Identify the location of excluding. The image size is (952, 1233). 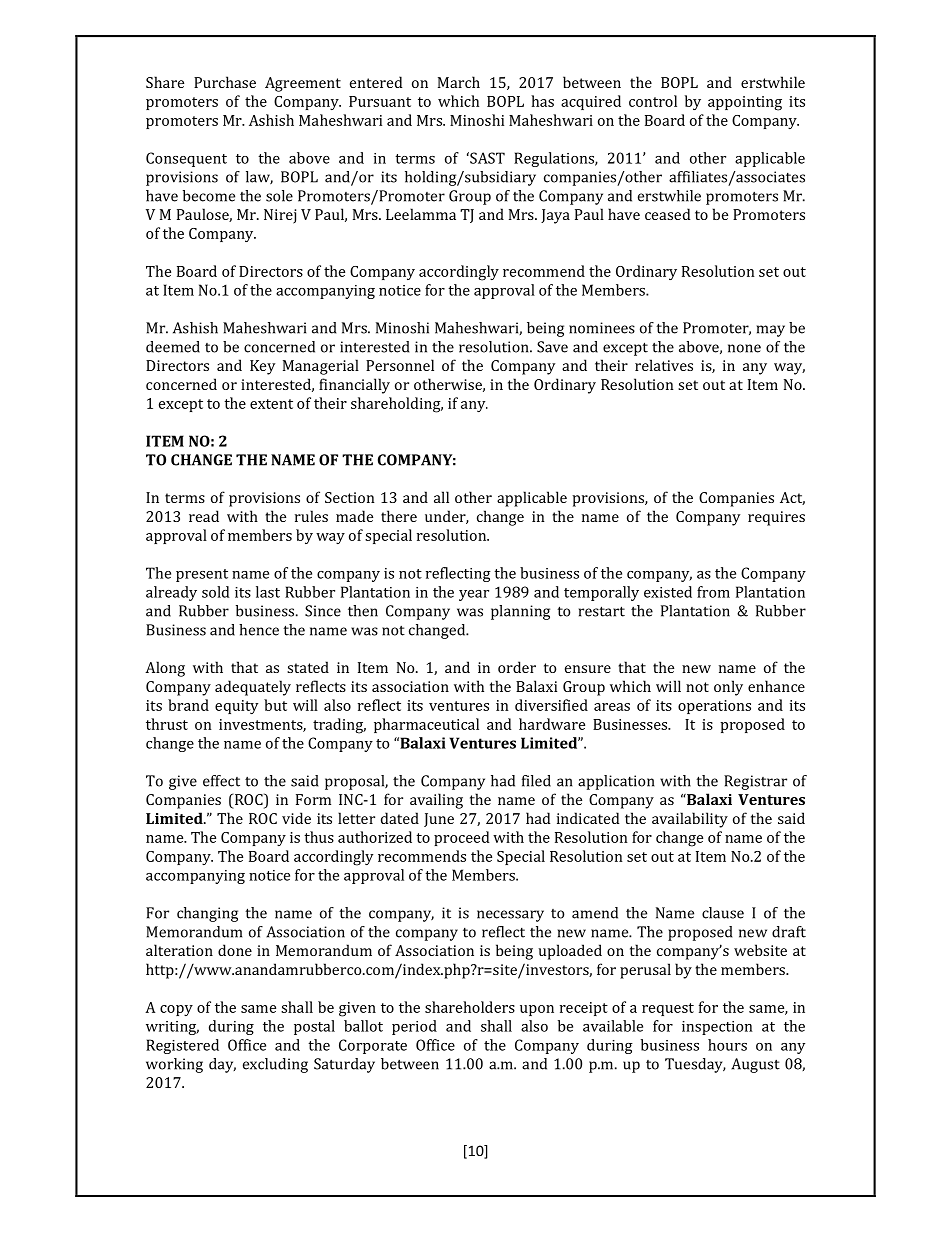
(275, 1065).
